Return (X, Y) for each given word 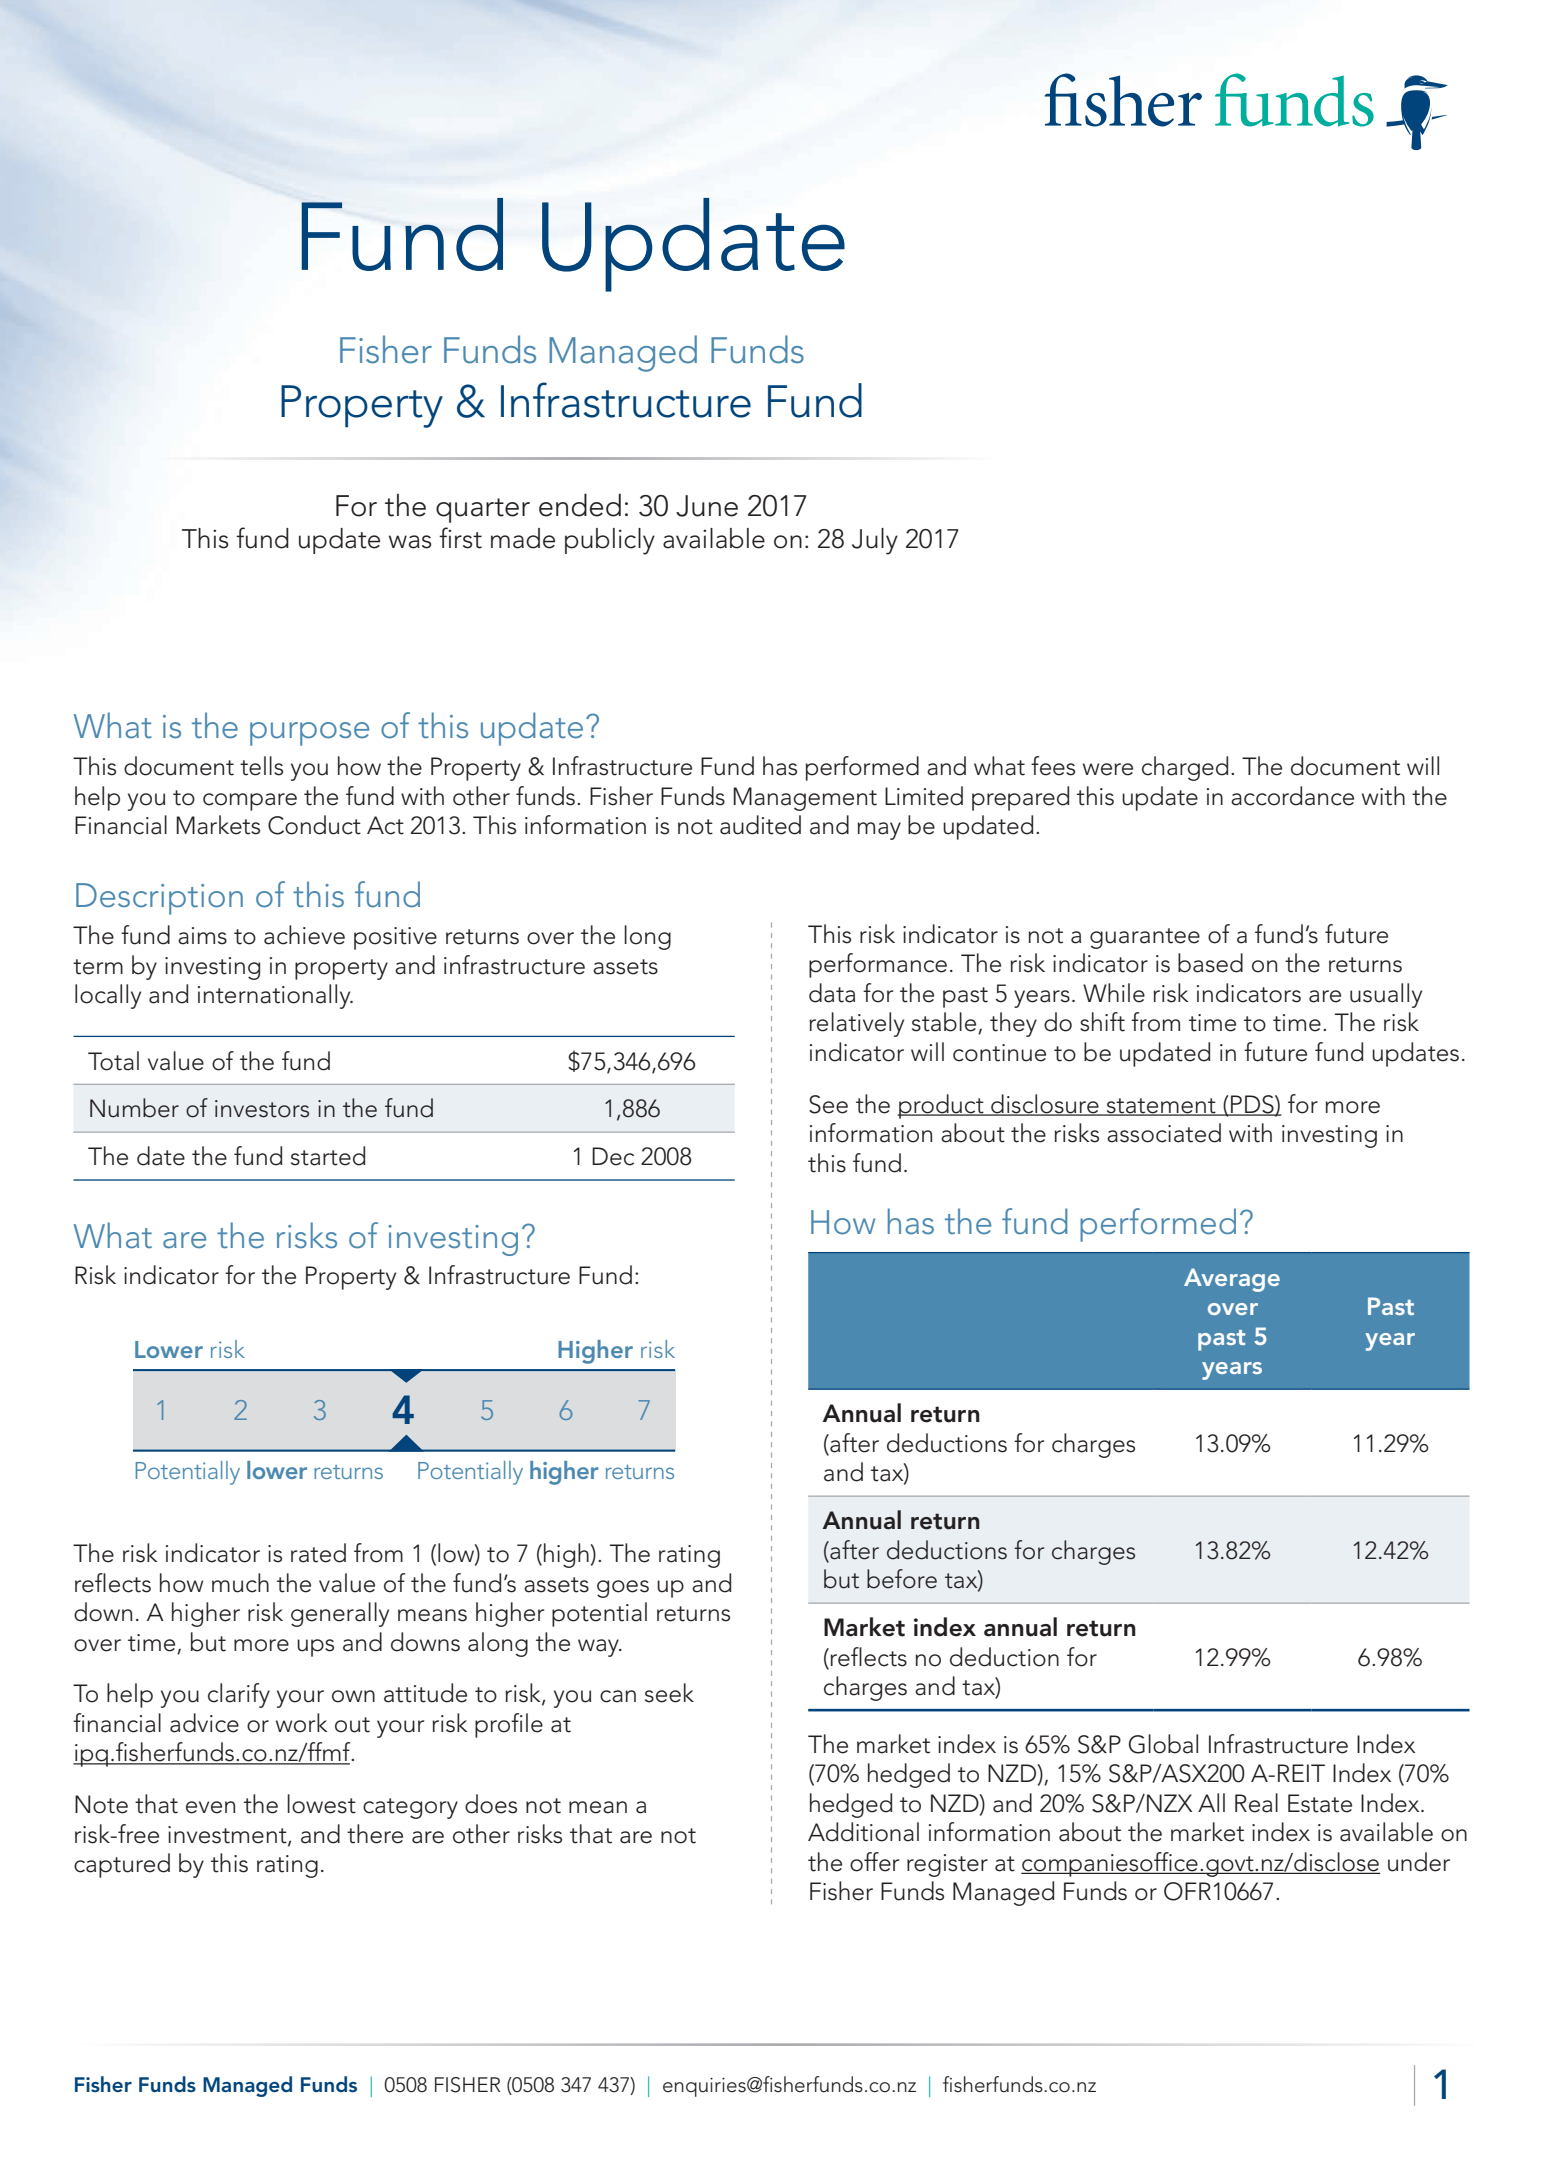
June (707, 506)
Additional (863, 1832)
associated (1164, 1133)
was (410, 542)
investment (228, 1835)
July (875, 541)
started (328, 1156)
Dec (613, 1156)
